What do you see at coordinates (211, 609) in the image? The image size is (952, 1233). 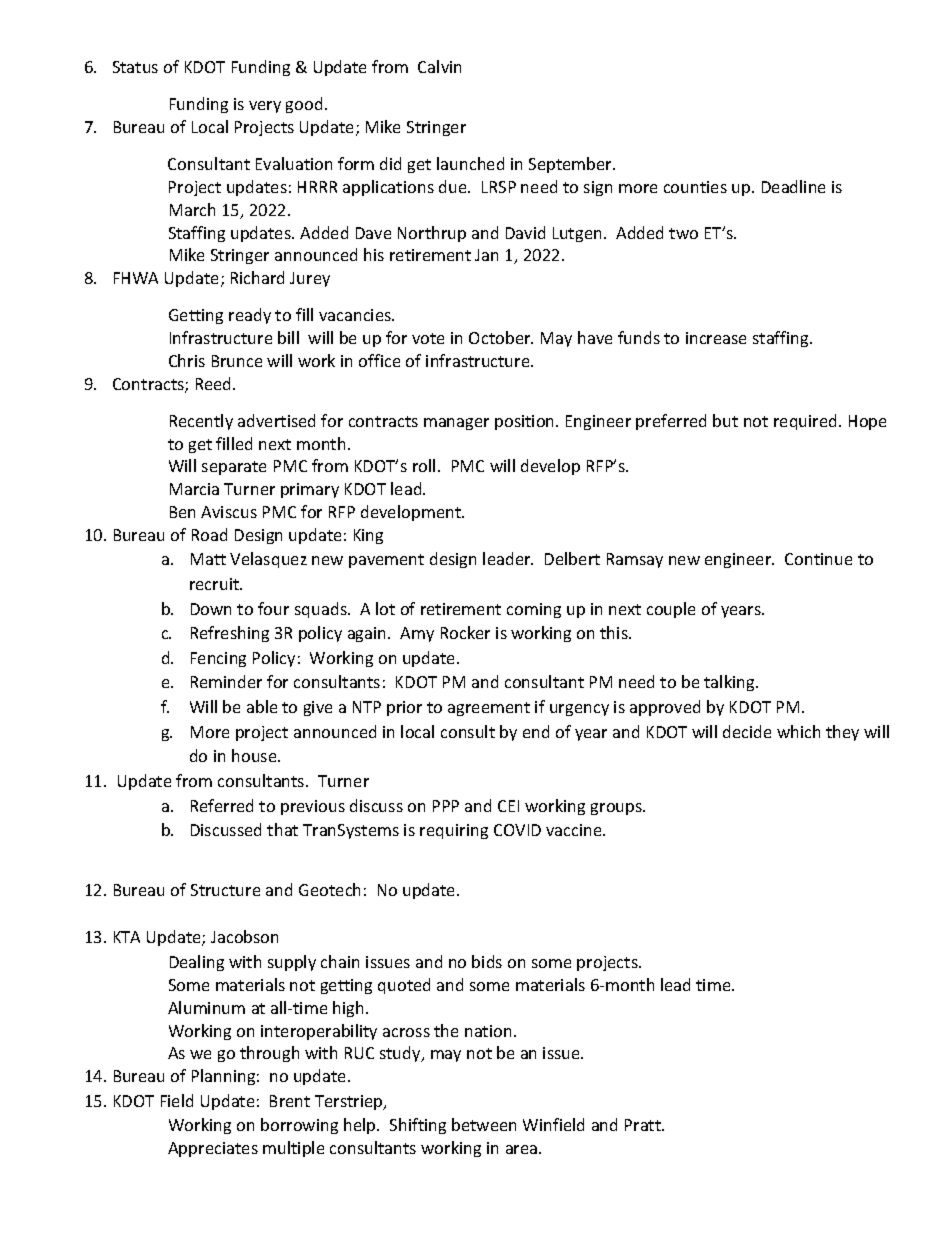 I see `Down` at bounding box center [211, 609].
